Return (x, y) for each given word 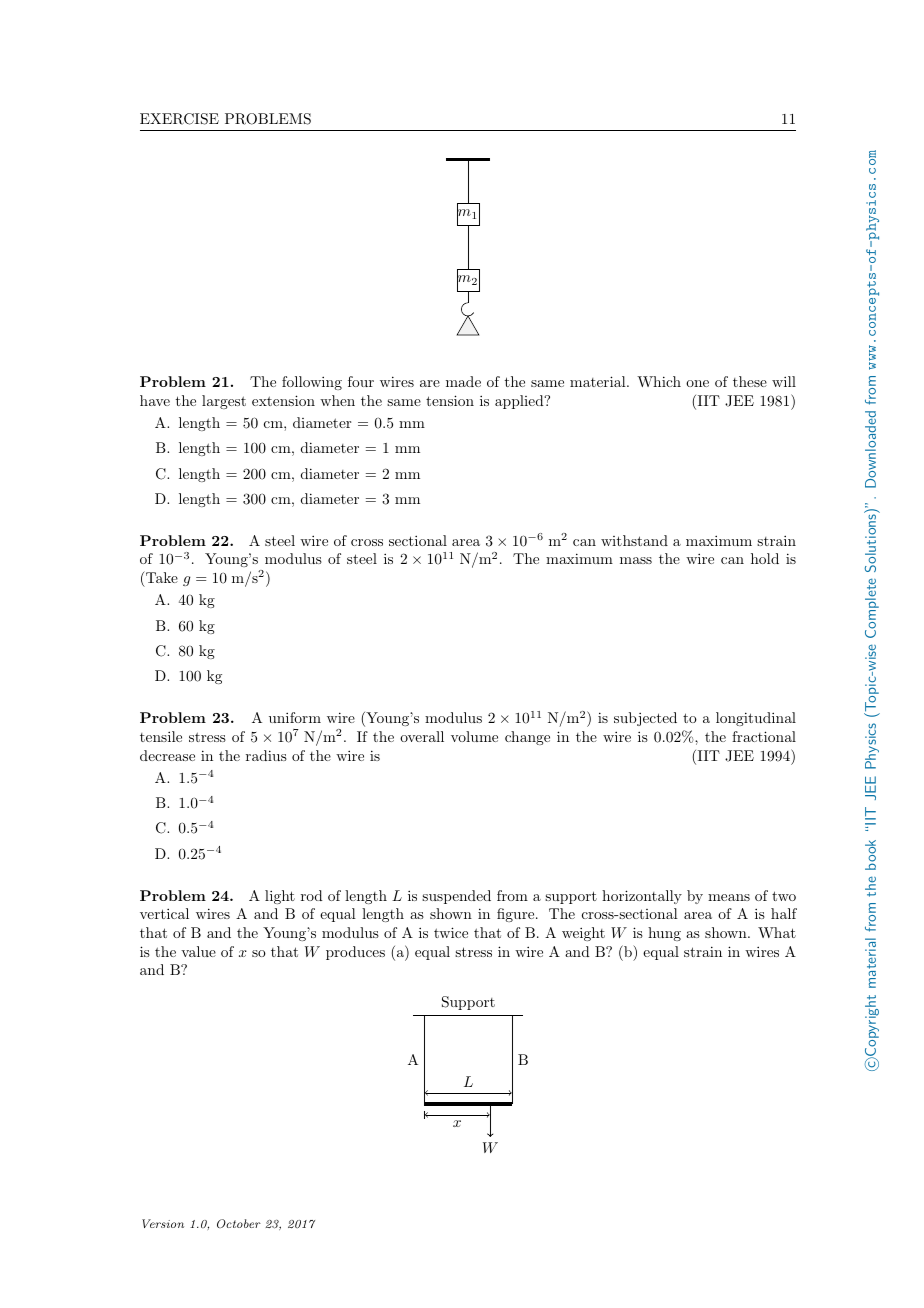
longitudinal (756, 719)
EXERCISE (179, 119)
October (239, 1223)
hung (664, 934)
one (697, 383)
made (463, 381)
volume (474, 736)
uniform (295, 717)
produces (355, 953)
